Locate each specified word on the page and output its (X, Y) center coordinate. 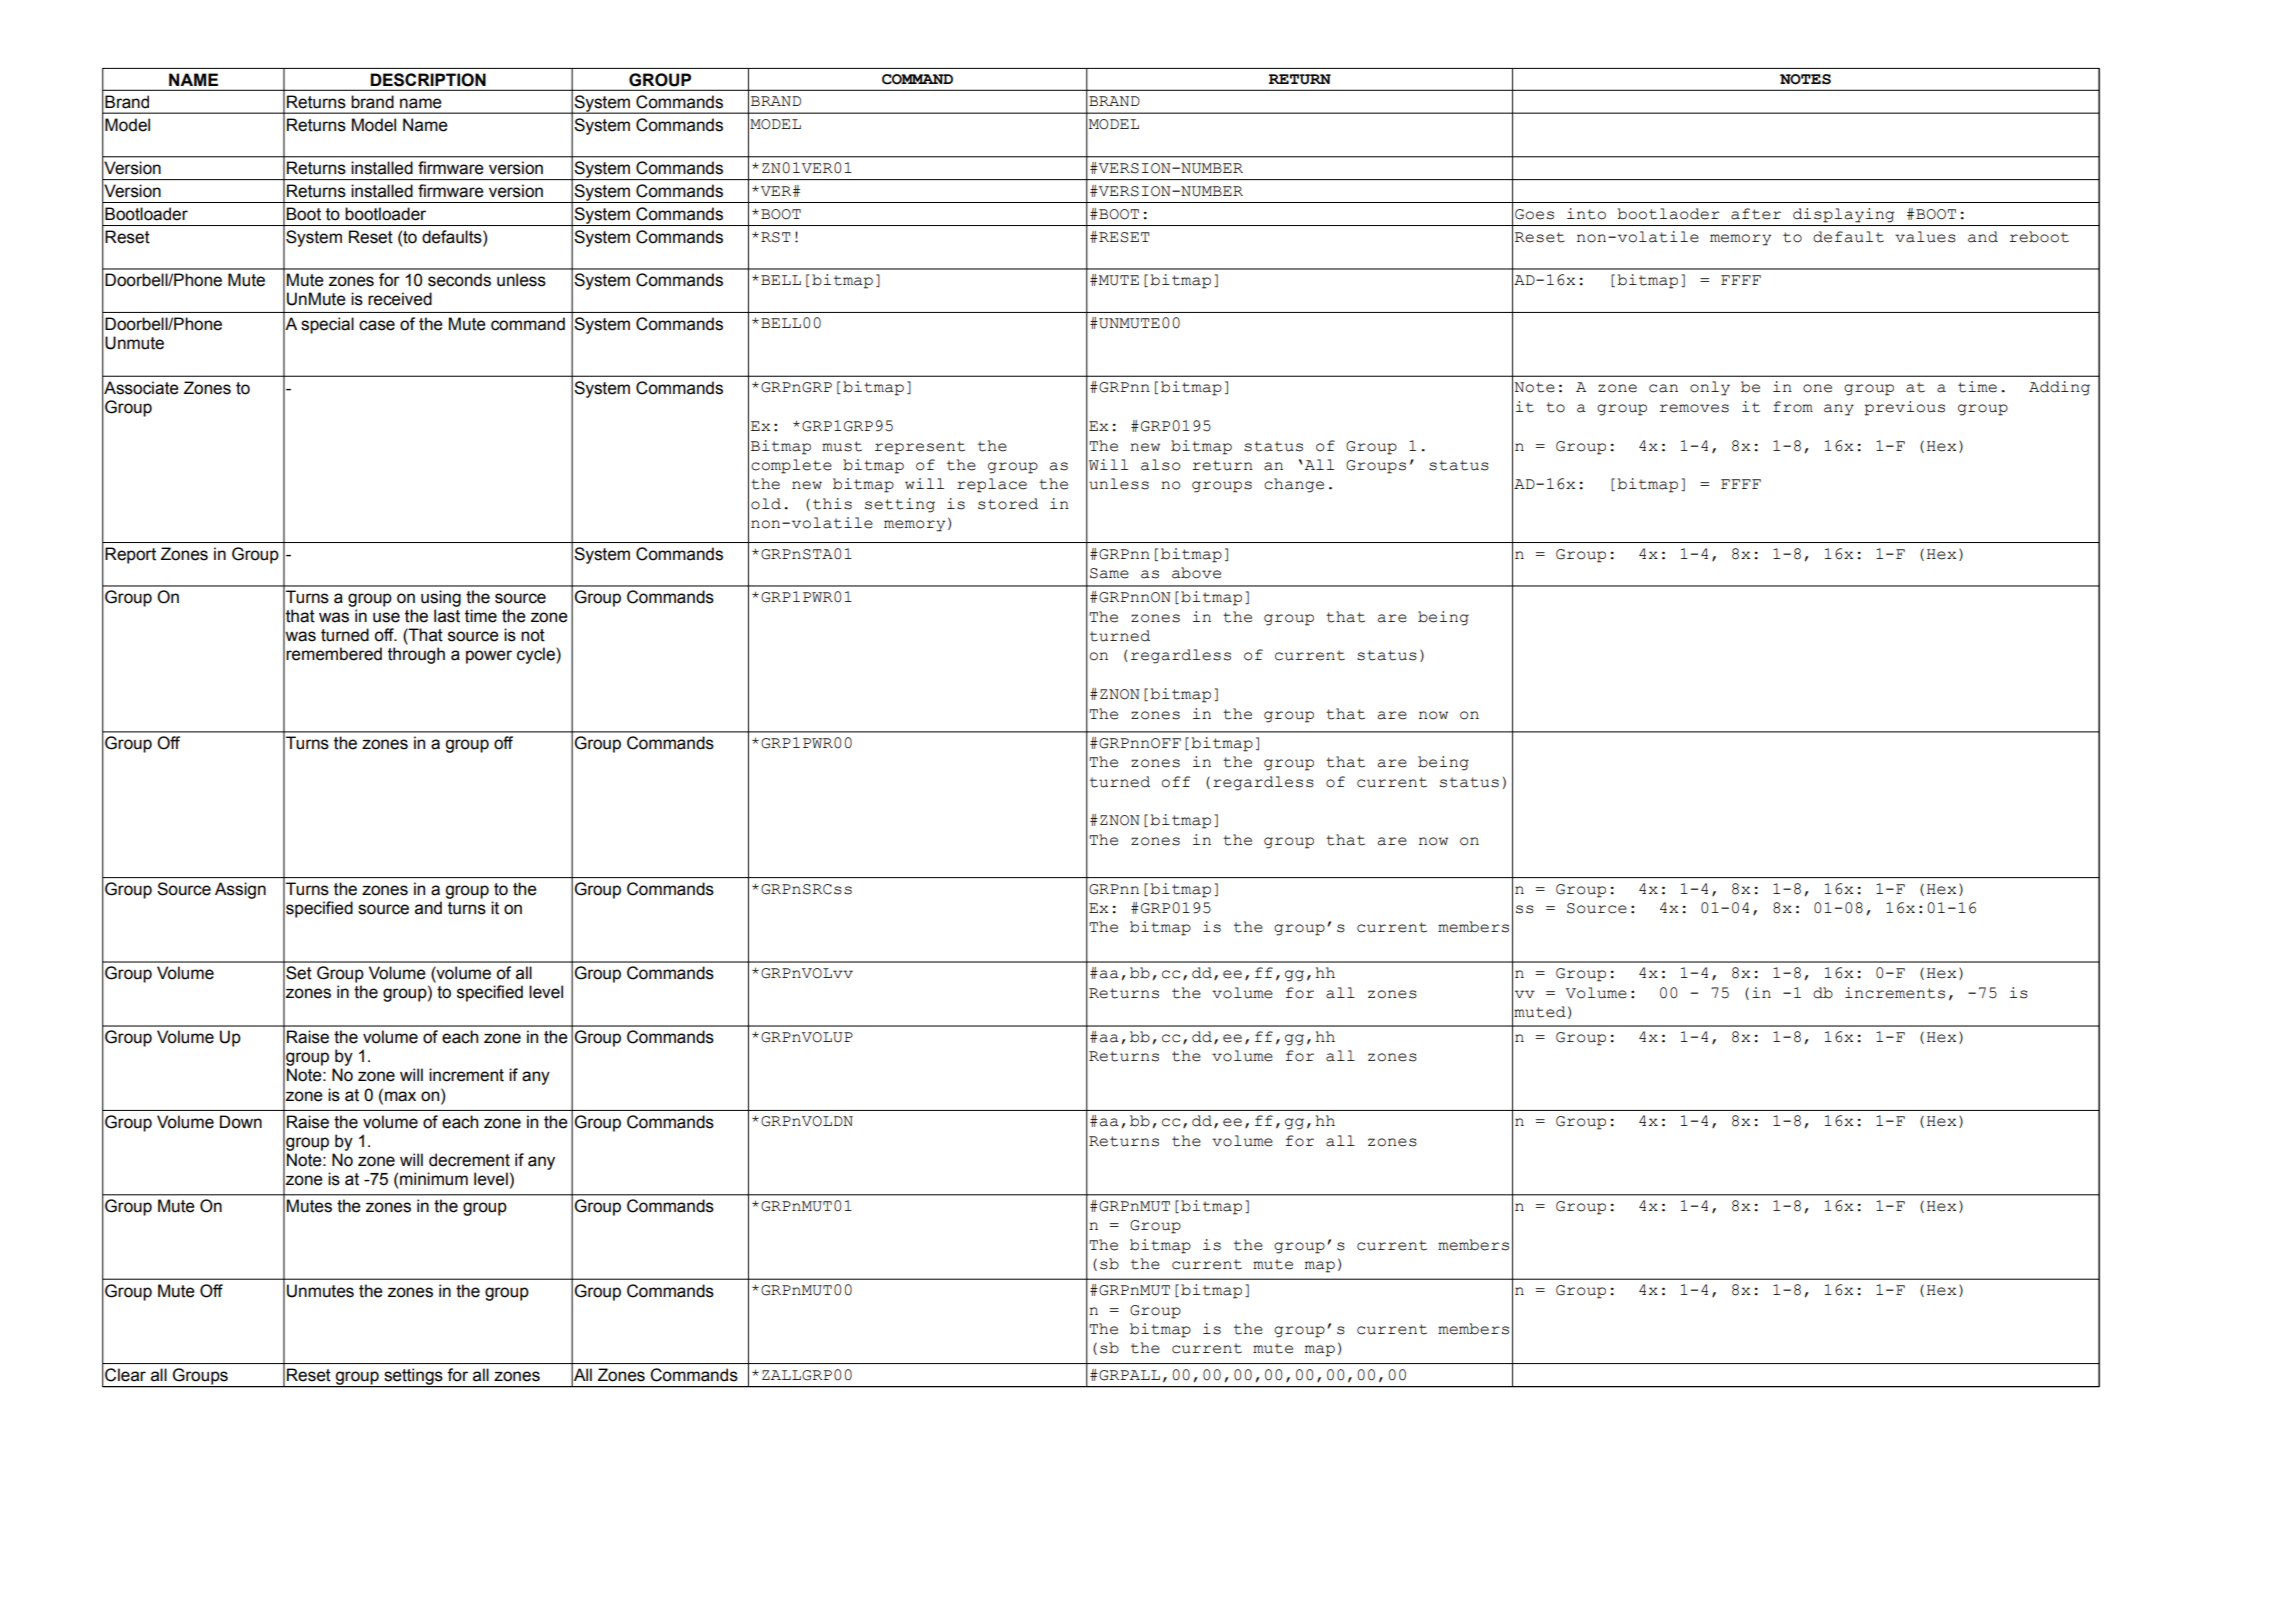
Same (1109, 573)
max (400, 1096)
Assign (240, 890)
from (1793, 407)
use (386, 617)
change (1294, 485)
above (1196, 573)
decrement (469, 1160)
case (377, 325)
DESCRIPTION (428, 80)
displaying (1843, 215)
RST (776, 237)
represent (920, 448)
